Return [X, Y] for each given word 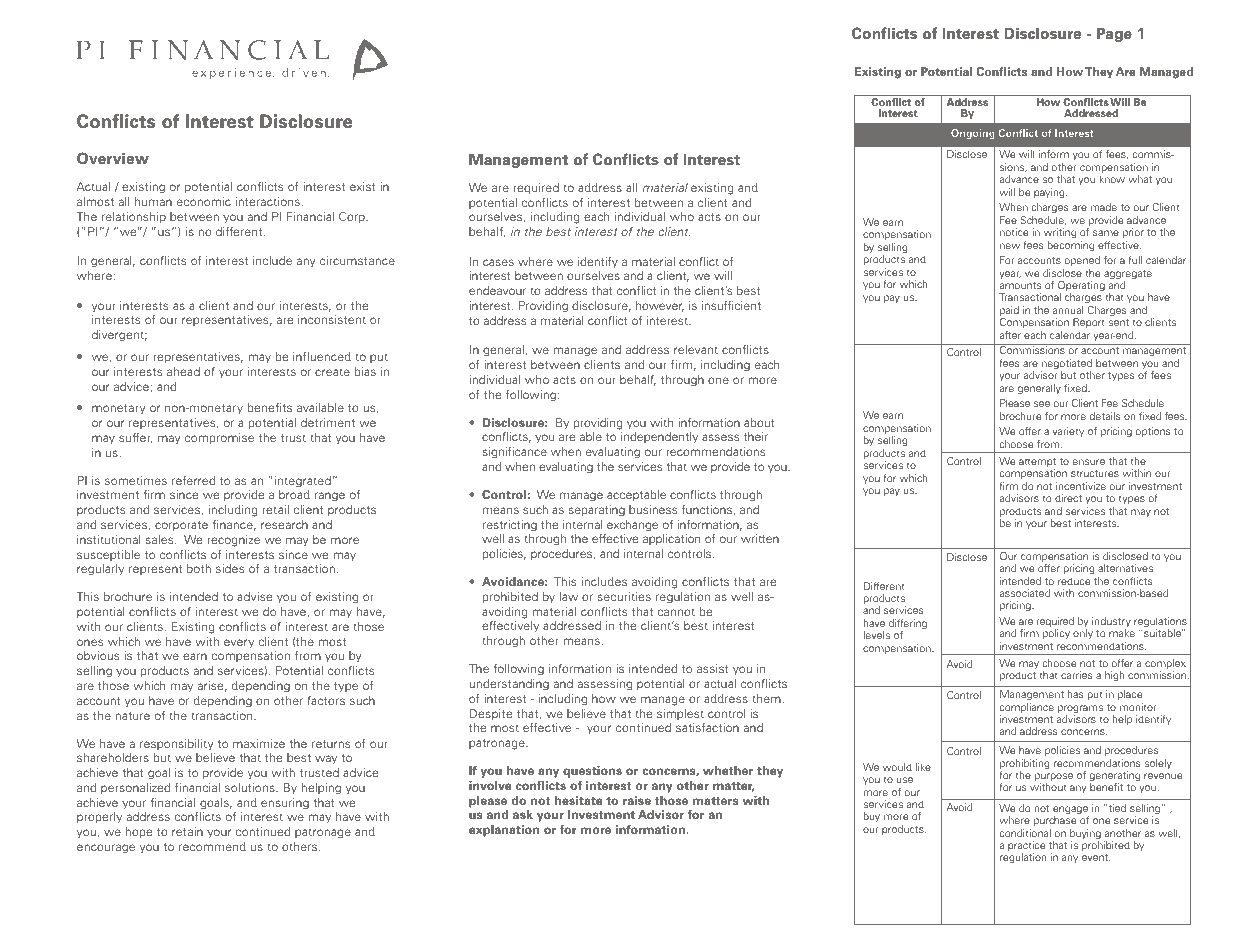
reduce [1074, 581]
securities [624, 596]
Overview [113, 158]
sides [230, 568]
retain [187, 831]
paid [1009, 312]
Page [1114, 35]
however [660, 306]
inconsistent [332, 319]
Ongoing [973, 134]
